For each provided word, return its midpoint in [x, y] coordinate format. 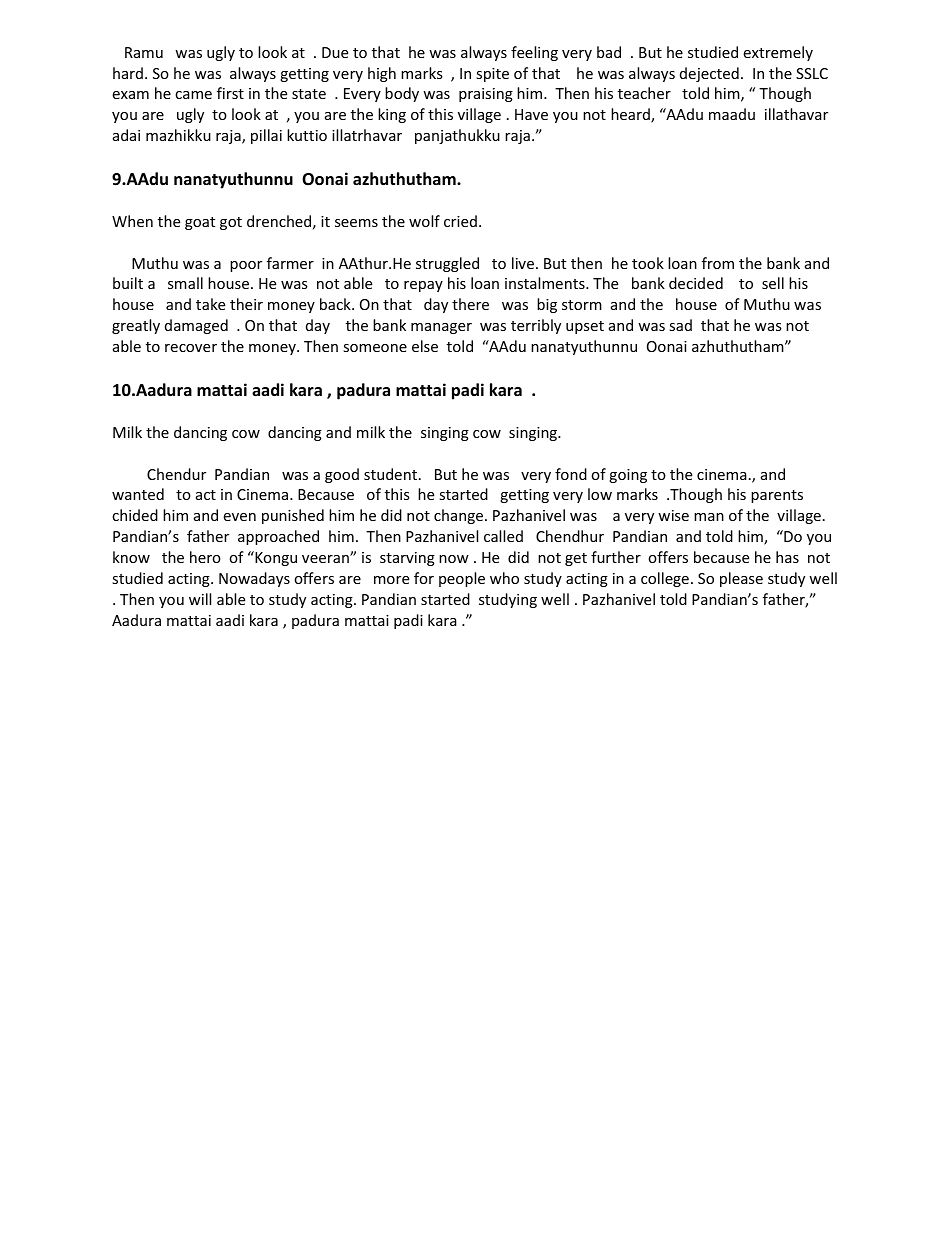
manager [441, 328]
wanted [138, 494]
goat [200, 223]
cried [460, 221]
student [390, 474]
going [628, 476]
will [200, 599]
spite [492, 75]
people [462, 579]
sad [680, 325]
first [230, 93]
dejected [709, 74]
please [741, 579]
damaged [196, 326]
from [718, 263]
